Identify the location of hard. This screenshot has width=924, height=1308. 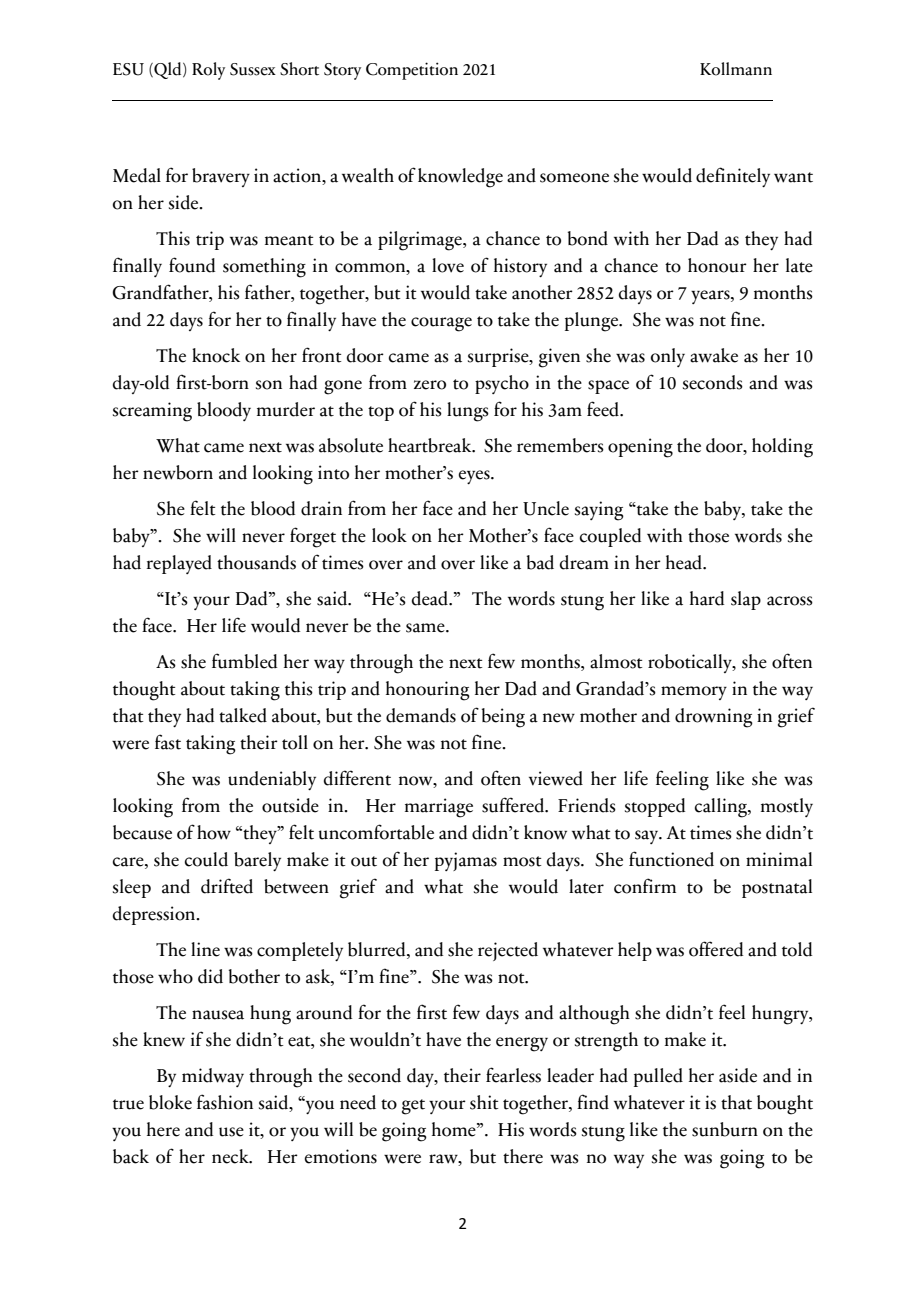
(707, 598).
